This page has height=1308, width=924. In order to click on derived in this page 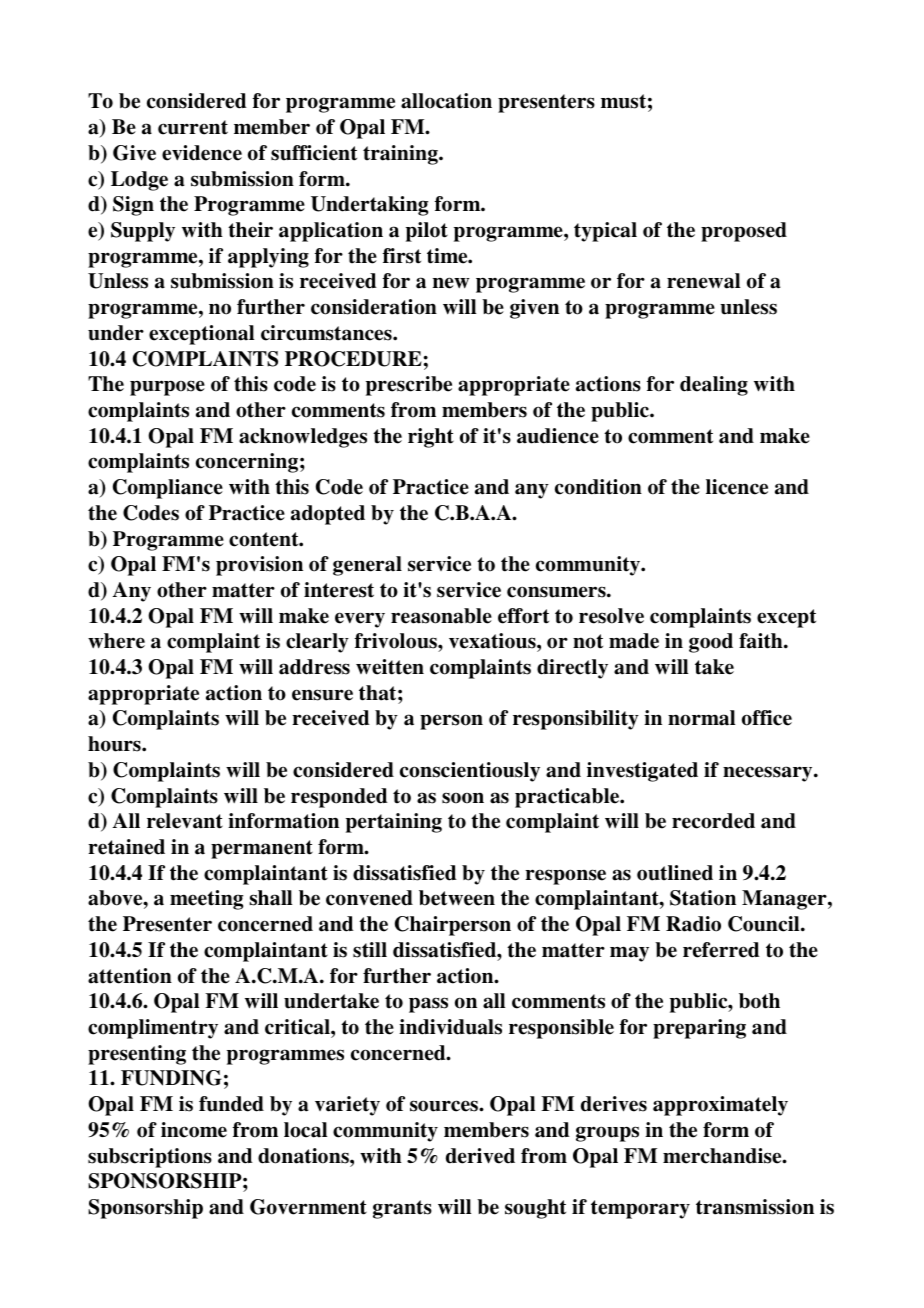, I will do `click(480, 1156)`.
